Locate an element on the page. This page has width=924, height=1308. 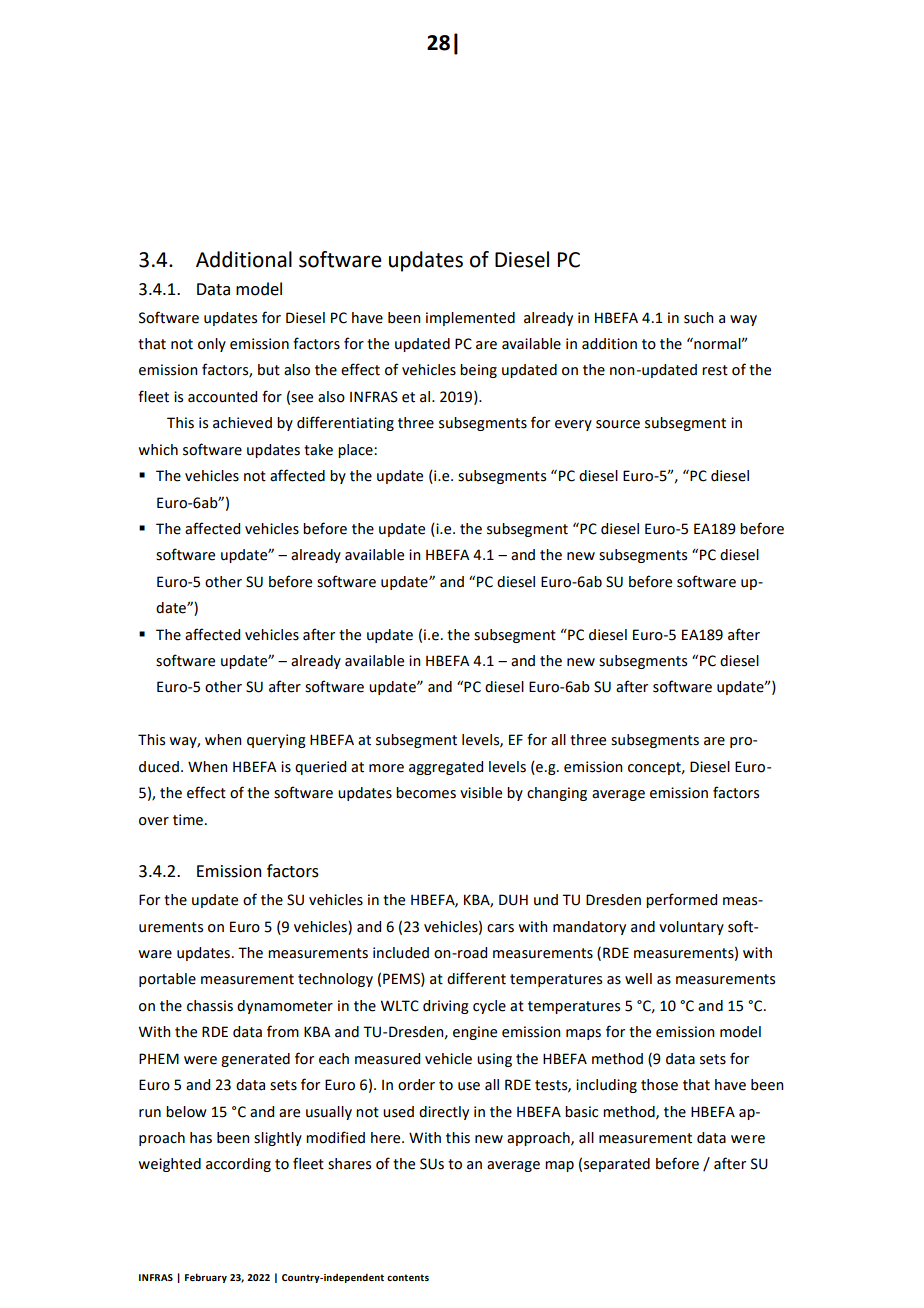
driving is located at coordinates (446, 1007).
